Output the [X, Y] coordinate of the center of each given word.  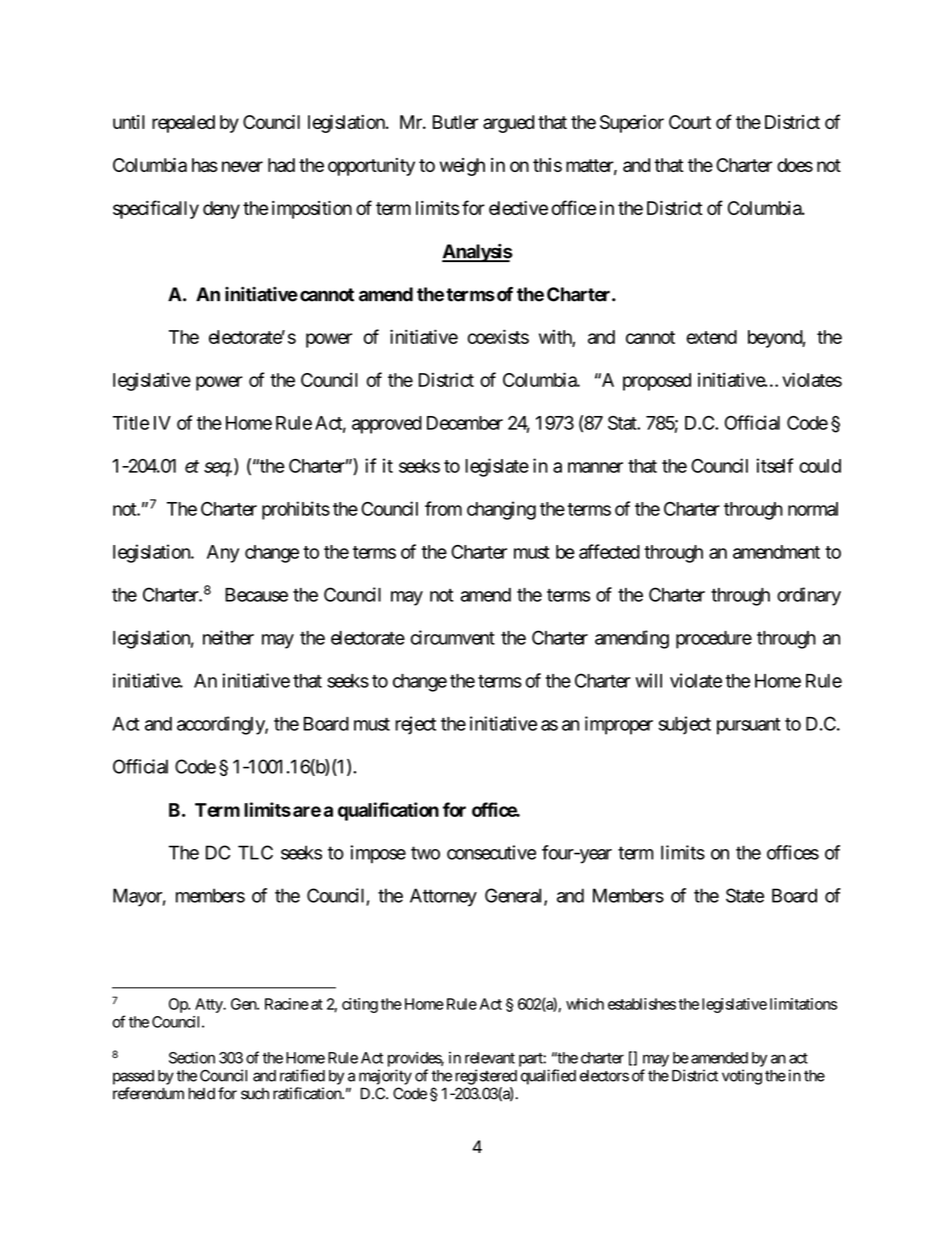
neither [228, 637]
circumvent [453, 637]
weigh [462, 167]
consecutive [491, 852]
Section [192, 1057]
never [242, 166]
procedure [714, 640]
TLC [255, 852]
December [465, 423]
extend [711, 337]
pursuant [749, 726]
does [795, 165]
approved [387, 425]
